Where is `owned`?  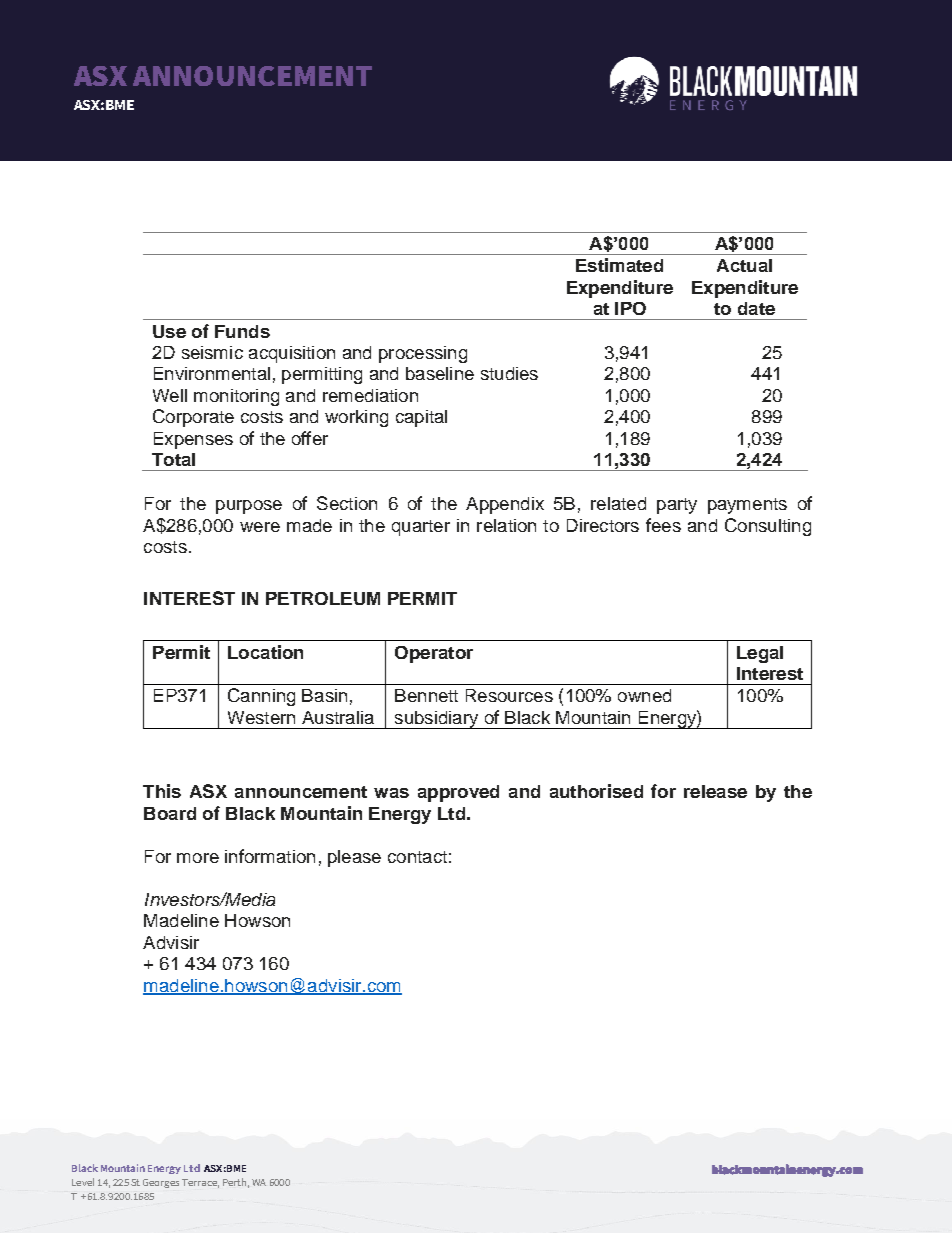 owned is located at coordinates (644, 695).
